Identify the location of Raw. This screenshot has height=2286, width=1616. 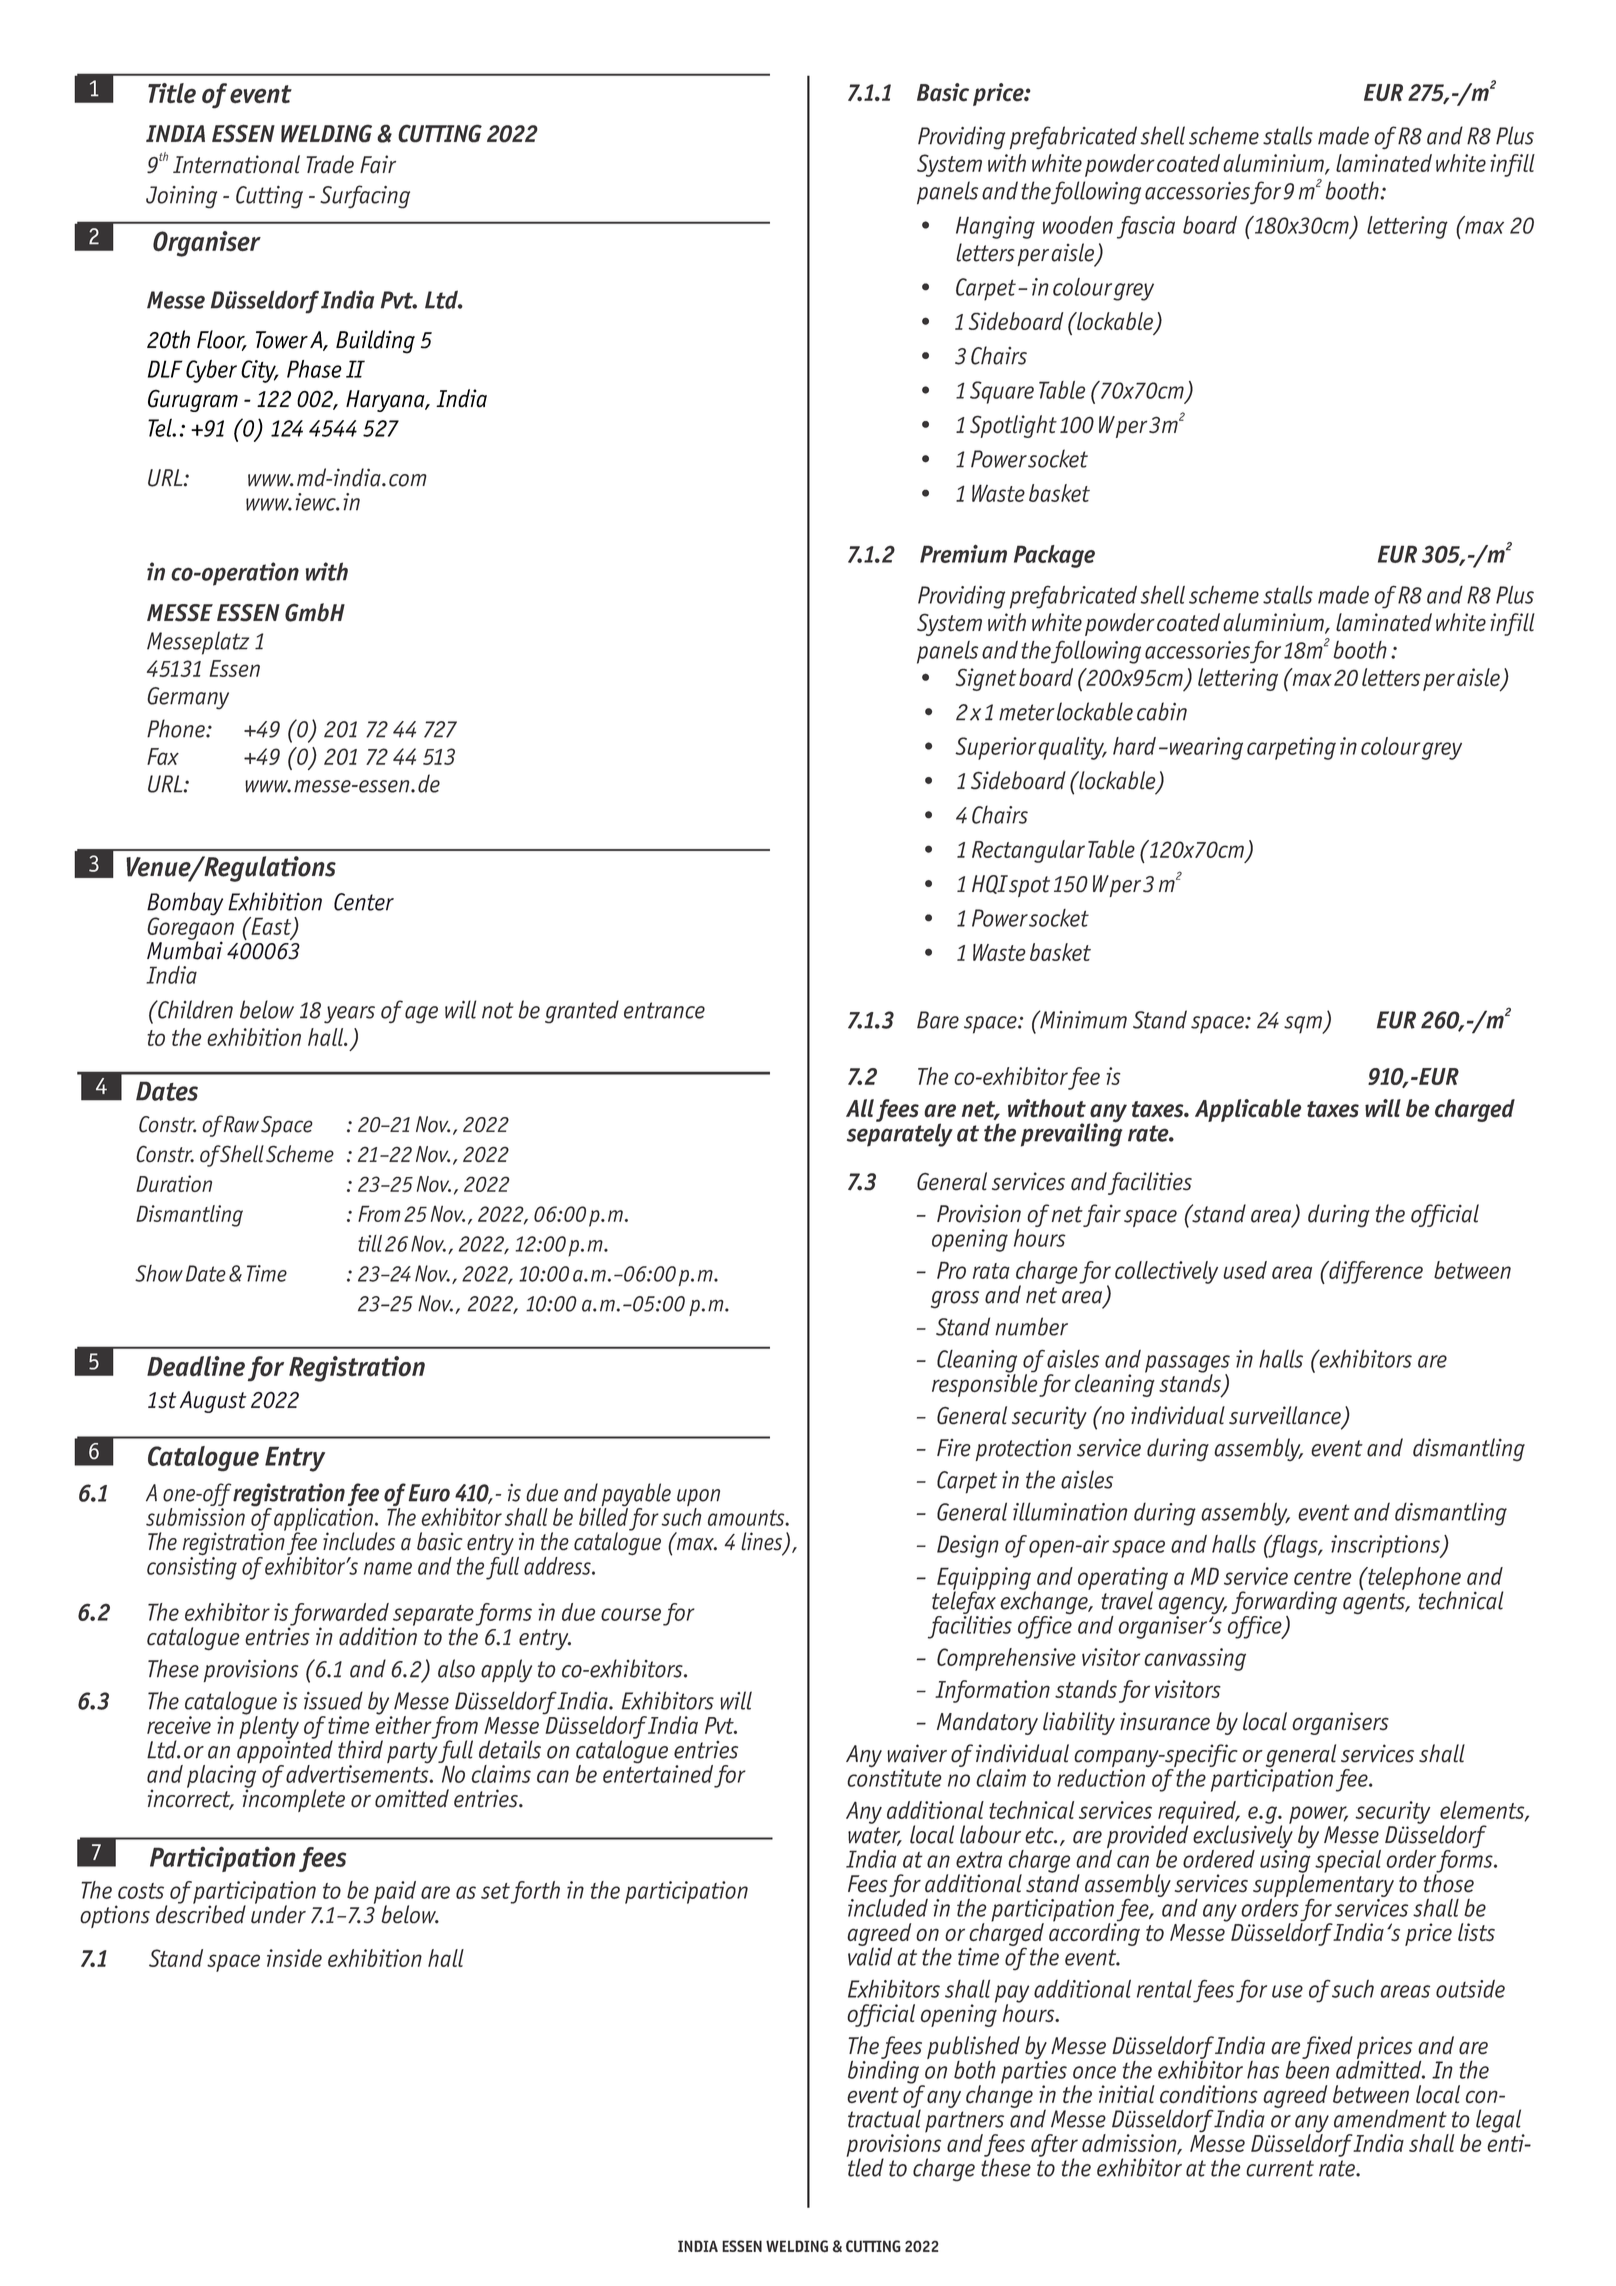
(241, 1124).
